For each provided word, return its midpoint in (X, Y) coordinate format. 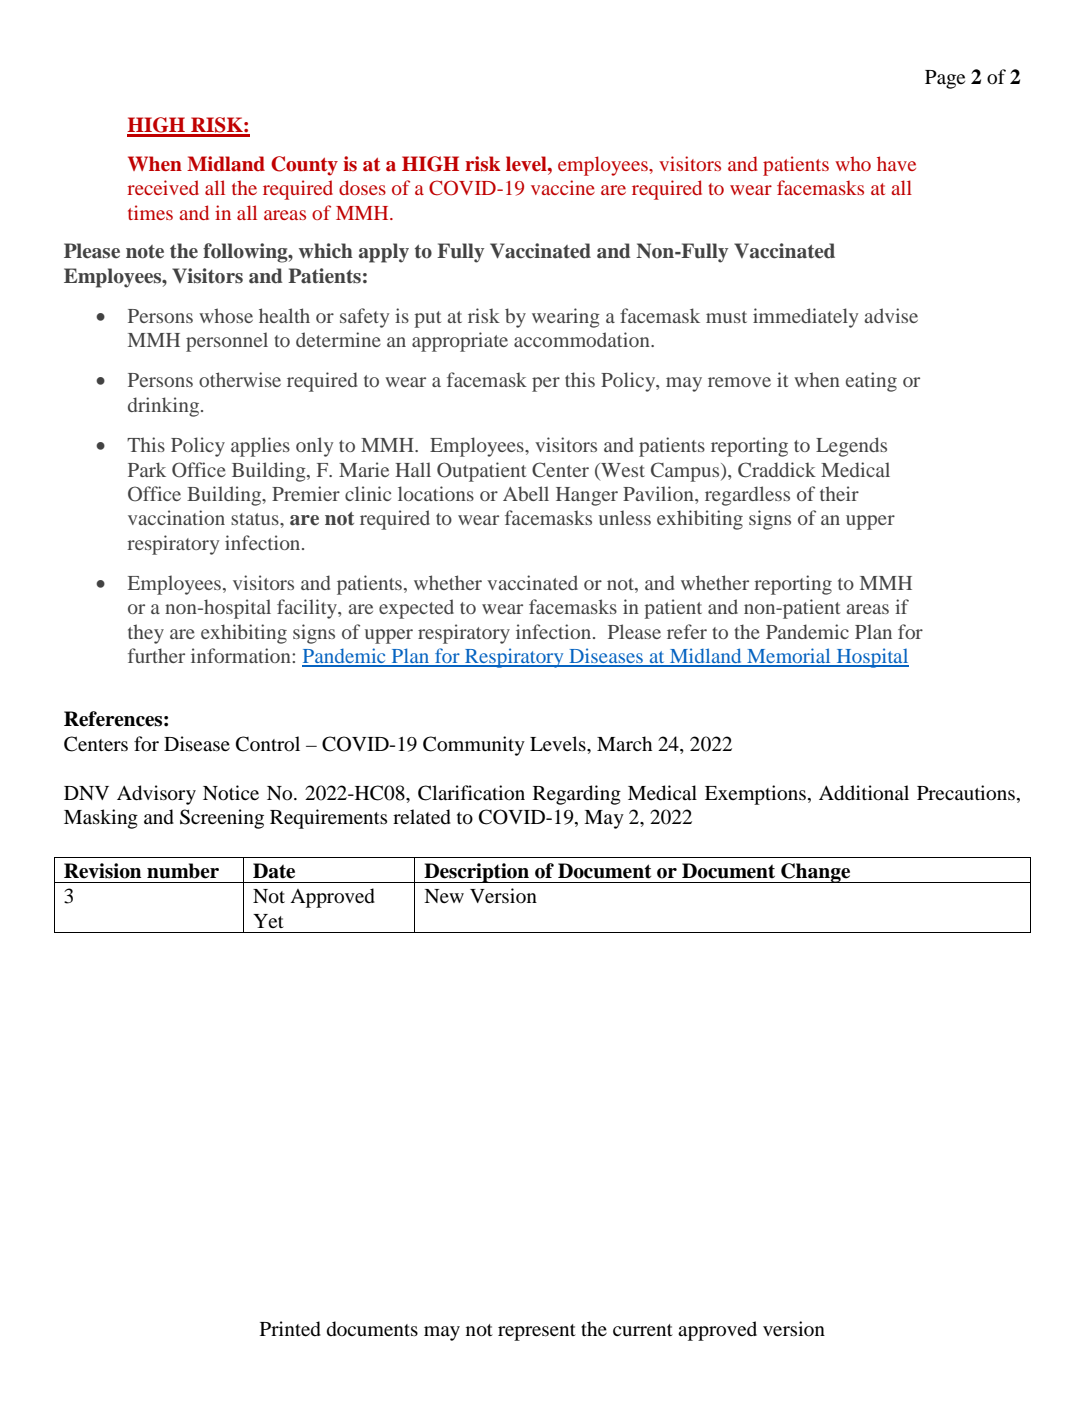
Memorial (789, 657)
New (444, 896)
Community (474, 746)
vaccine (563, 187)
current (643, 1330)
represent (537, 1332)
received (163, 187)
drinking (165, 407)
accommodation (583, 339)
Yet (268, 921)
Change (816, 873)
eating (871, 382)
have (896, 163)
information (242, 655)
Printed (290, 1329)
